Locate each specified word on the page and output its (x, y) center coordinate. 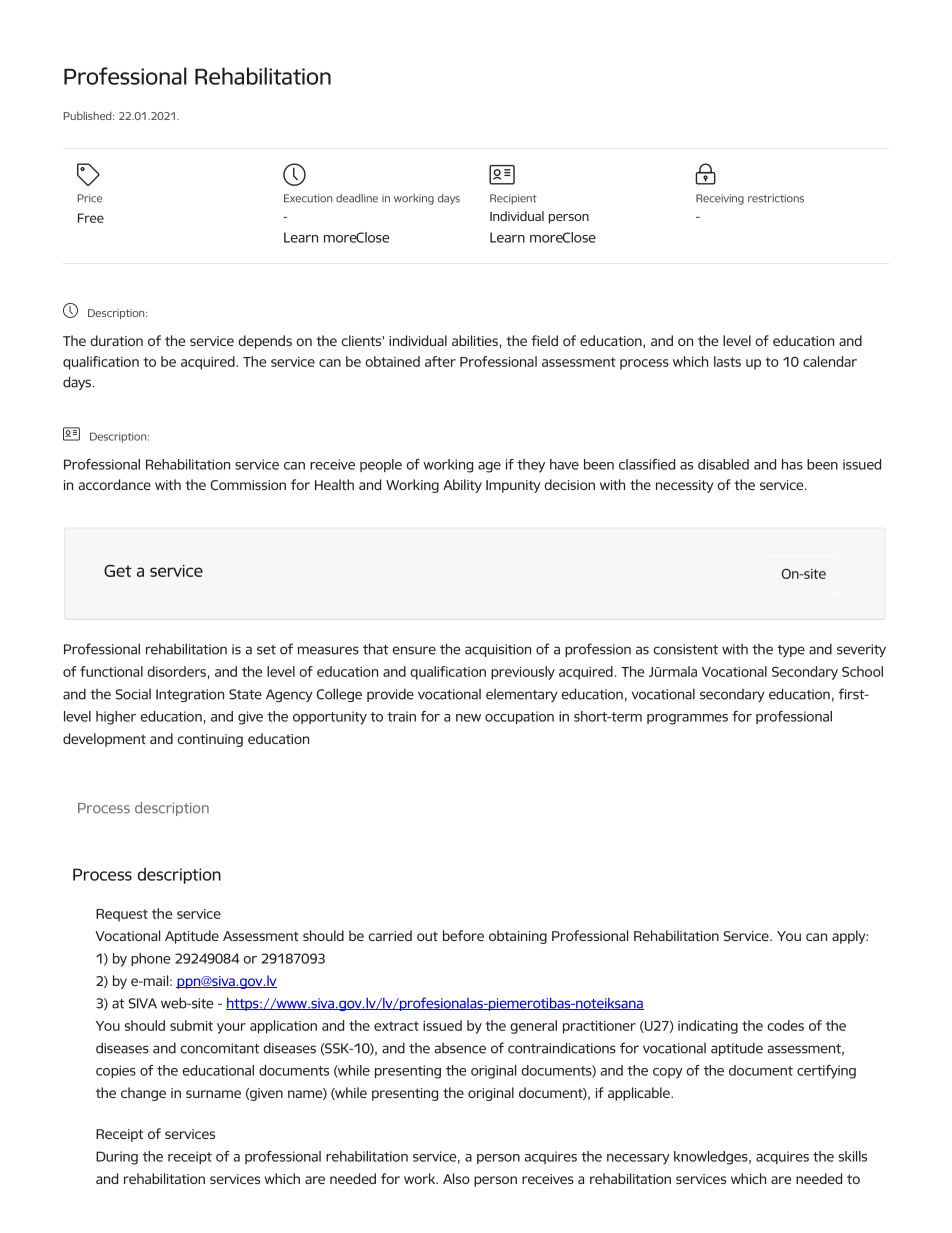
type (791, 651)
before (463, 935)
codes (786, 1025)
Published (89, 115)
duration (116, 340)
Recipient (513, 199)
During (117, 1158)
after (440, 361)
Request (122, 915)
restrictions (776, 198)
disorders (177, 671)
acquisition (498, 650)
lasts (727, 361)
